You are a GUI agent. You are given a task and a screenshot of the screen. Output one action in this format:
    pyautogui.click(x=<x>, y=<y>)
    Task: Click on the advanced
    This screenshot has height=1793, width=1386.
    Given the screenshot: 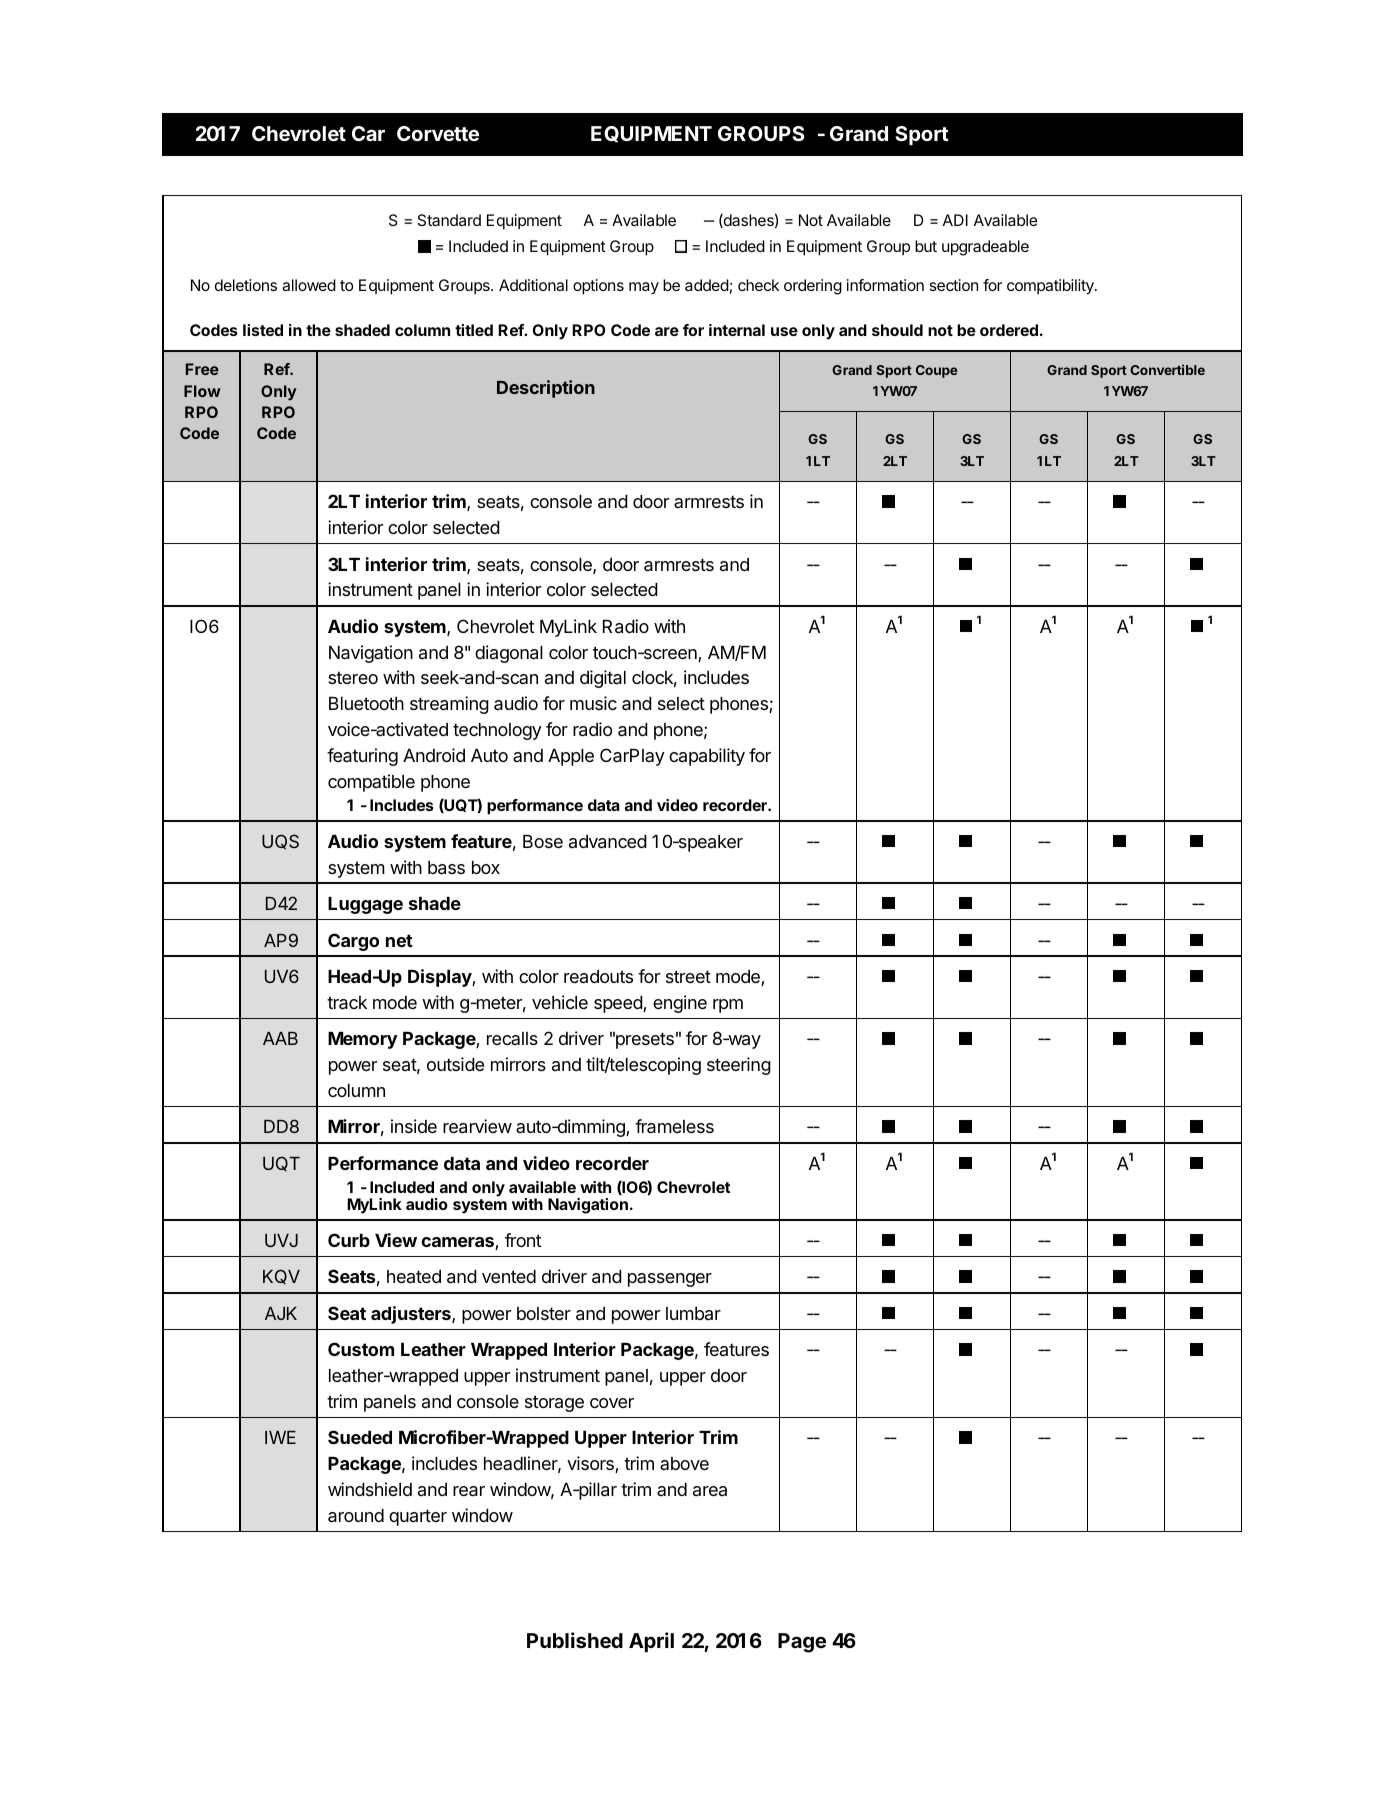 What is the action you would take?
    pyautogui.click(x=608, y=842)
